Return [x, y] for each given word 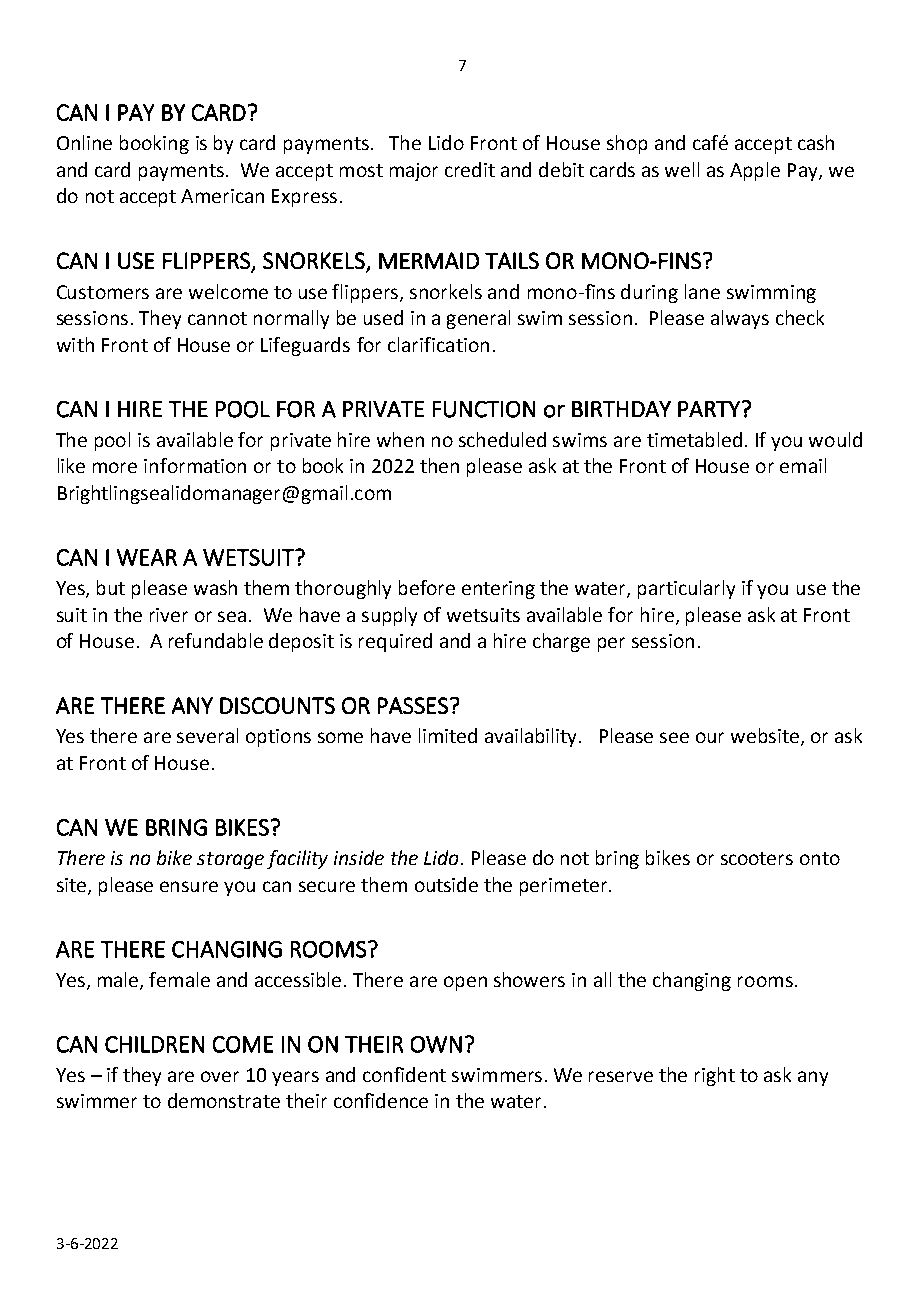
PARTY [709, 409]
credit [470, 169]
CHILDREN [154, 1044]
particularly [686, 589]
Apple [755, 171]
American [222, 196]
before [427, 587]
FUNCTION [484, 409]
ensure [189, 886]
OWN [436, 1044]
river [169, 615]
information [195, 465]
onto [820, 858]
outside [446, 884]
